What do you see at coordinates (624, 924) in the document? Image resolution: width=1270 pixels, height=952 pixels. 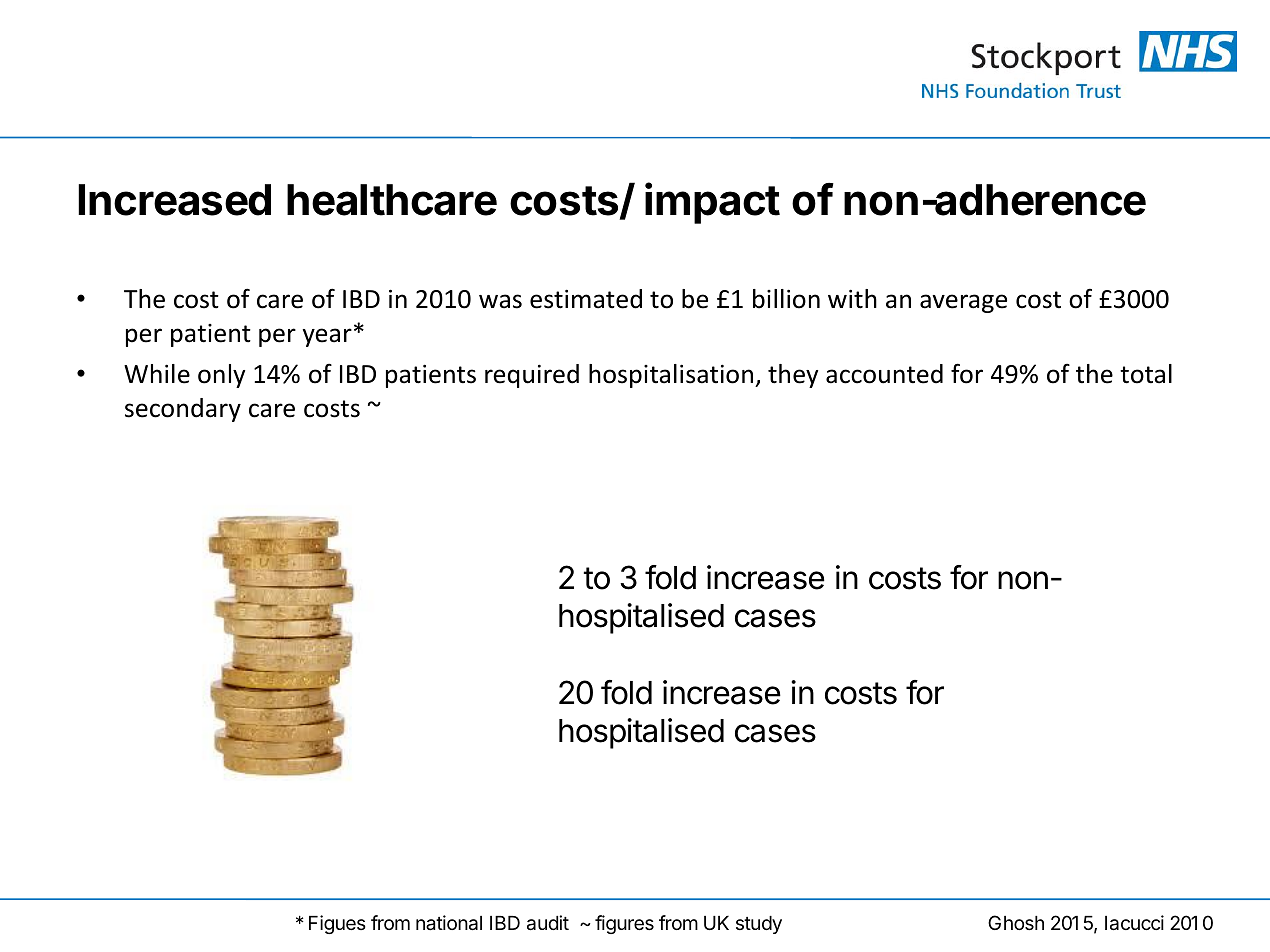 I see `figures` at bounding box center [624, 924].
